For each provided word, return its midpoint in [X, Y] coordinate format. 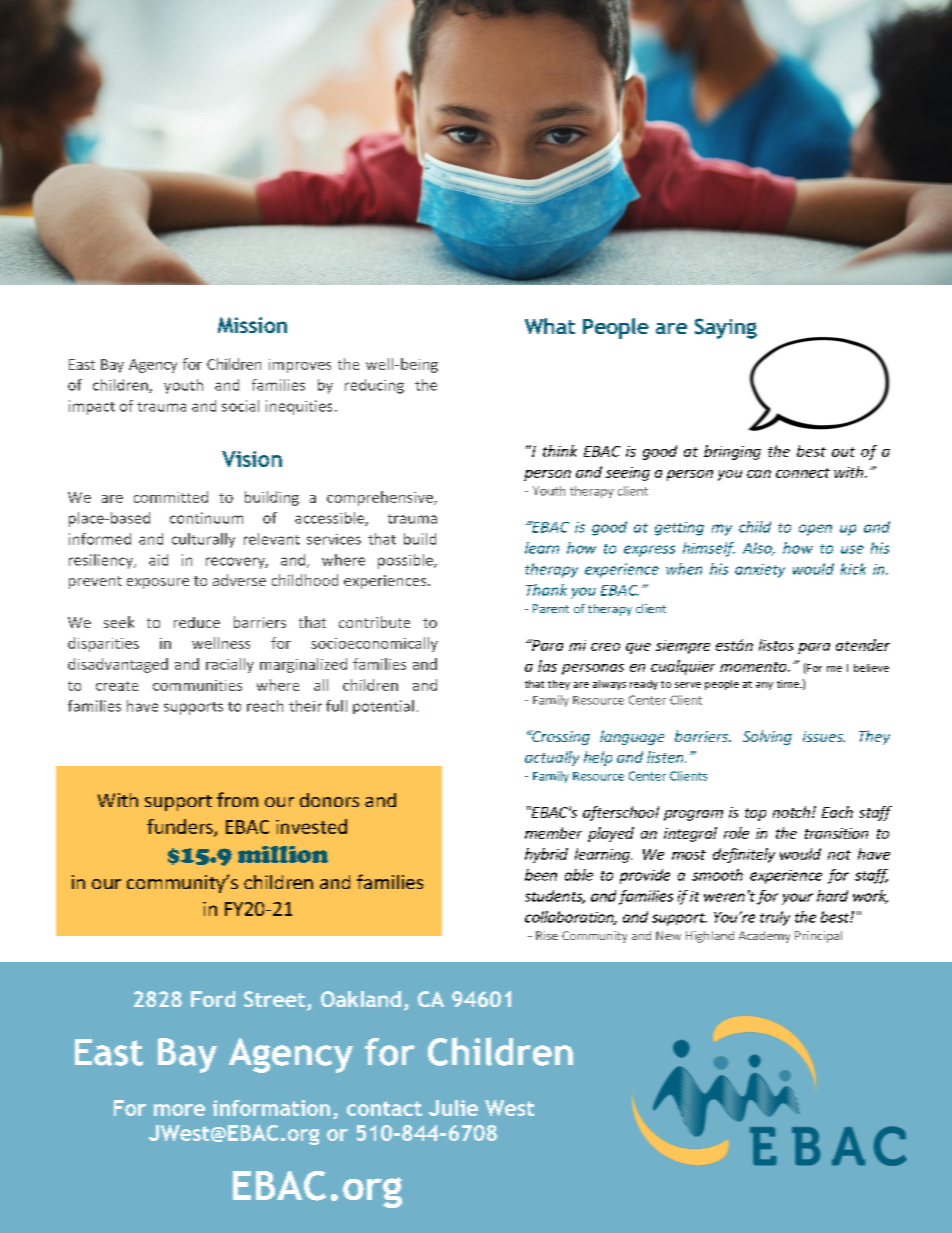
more [179, 1110]
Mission [252, 325]
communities [197, 685]
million [283, 854]
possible [407, 561]
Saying [726, 328]
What [550, 326]
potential [383, 707]
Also [758, 549]
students [555, 897]
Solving [767, 737]
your [797, 899]
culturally [203, 540]
